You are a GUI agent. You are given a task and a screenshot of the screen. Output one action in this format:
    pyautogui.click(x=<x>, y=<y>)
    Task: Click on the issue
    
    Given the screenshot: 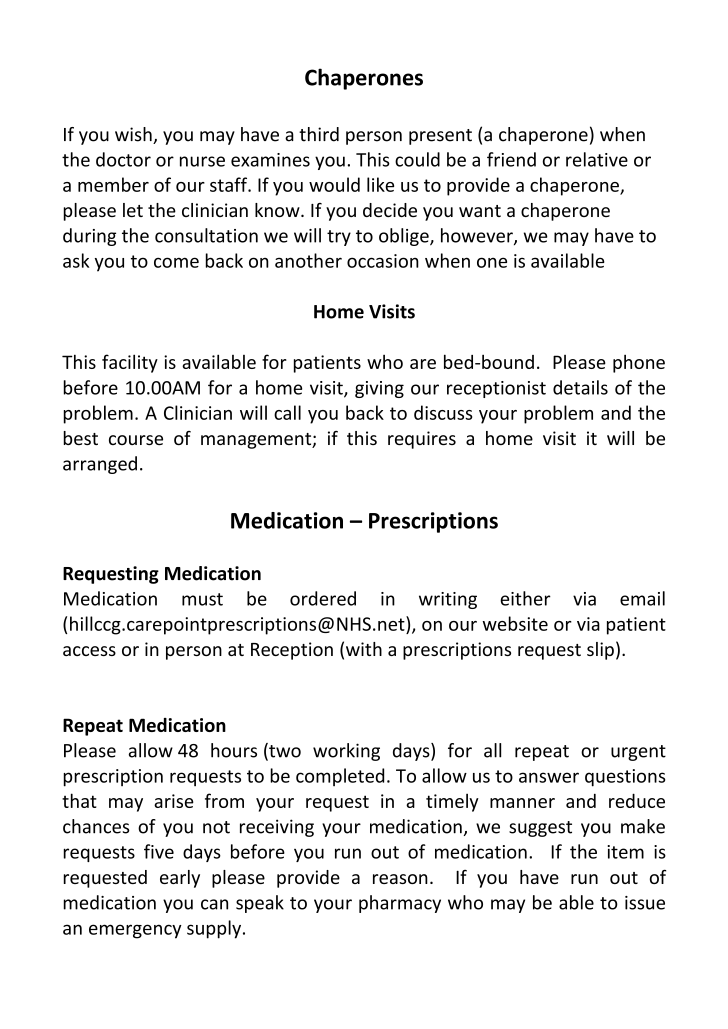 What is the action you would take?
    pyautogui.click(x=645, y=903)
